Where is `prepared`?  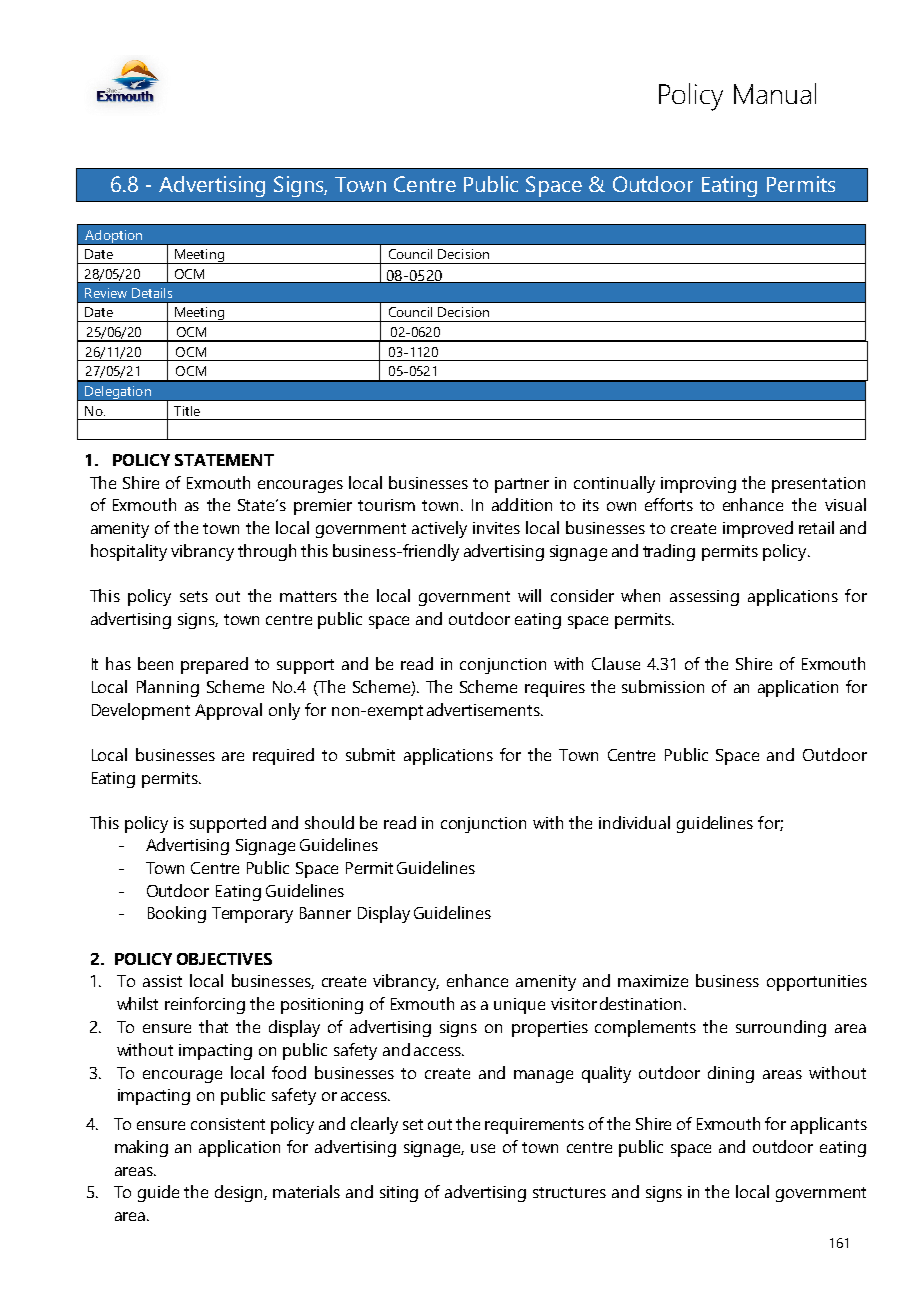
prepared is located at coordinates (214, 665).
